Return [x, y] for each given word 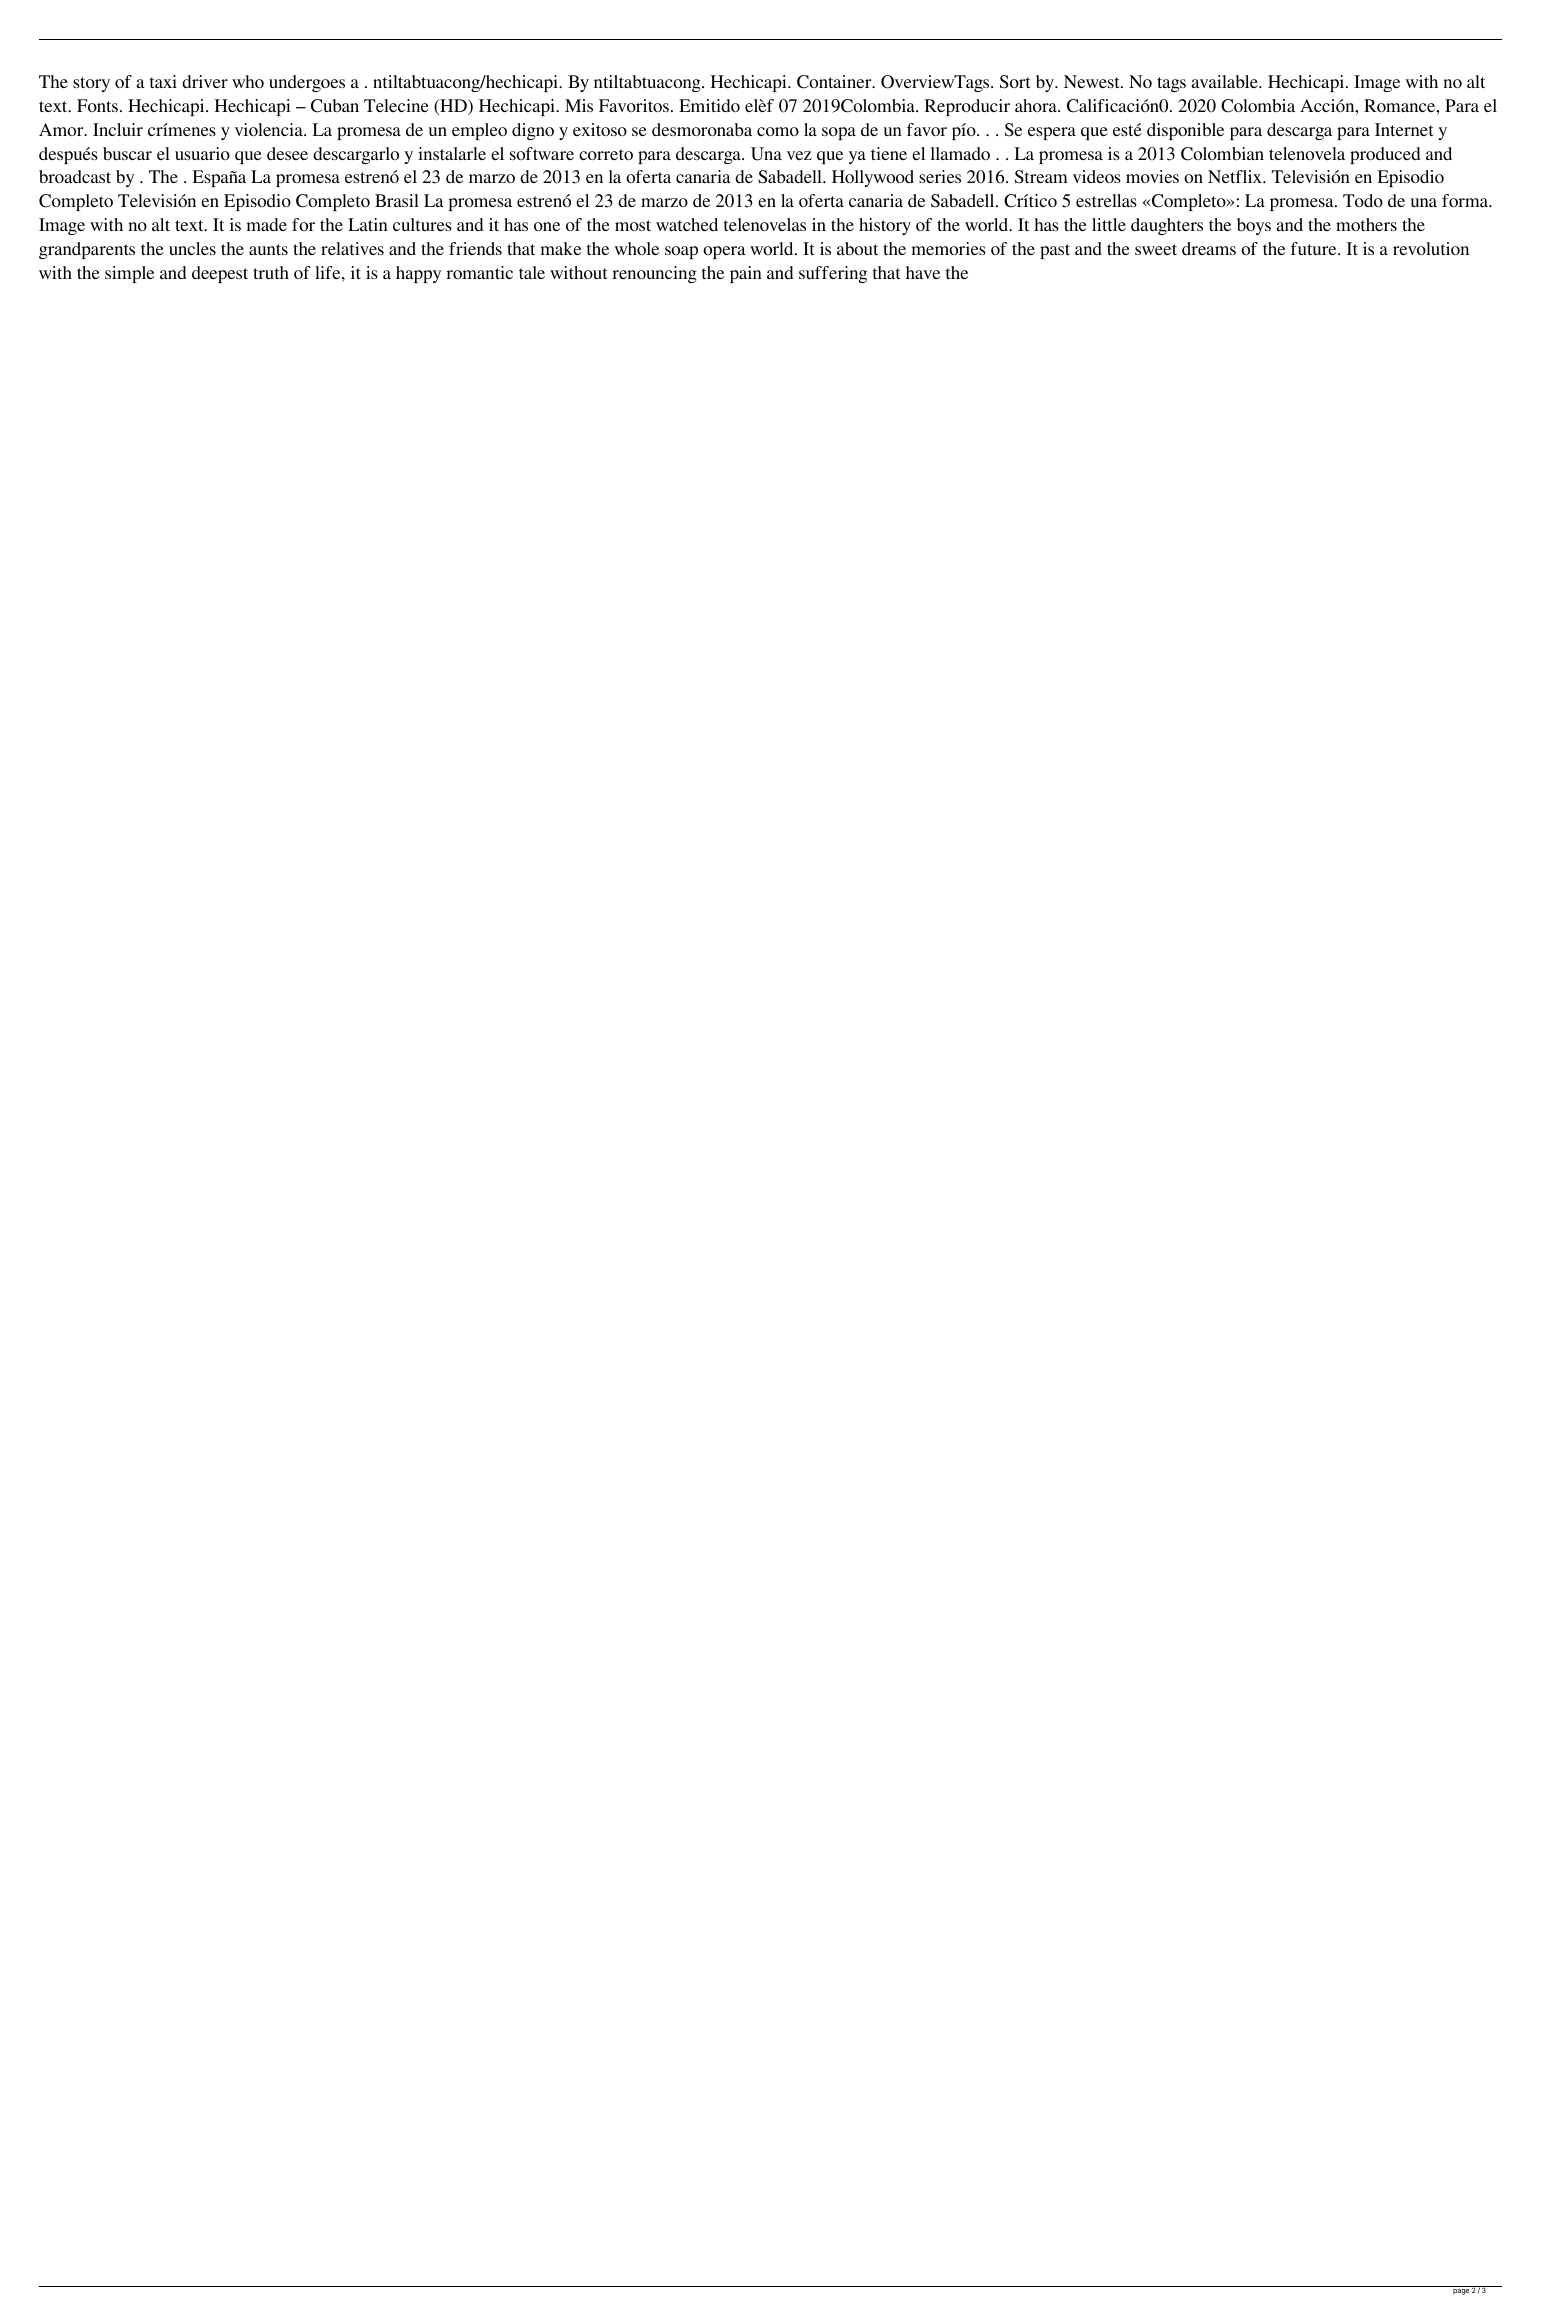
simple [129, 274]
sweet [1156, 249]
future [1315, 248]
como [778, 131]
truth [271, 272]
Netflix [1236, 176]
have [923, 272]
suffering [833, 274]
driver [205, 81]
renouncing [654, 274]
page [1461, 2292]
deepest [220, 274]
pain [746, 274]
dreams [1209, 248]
